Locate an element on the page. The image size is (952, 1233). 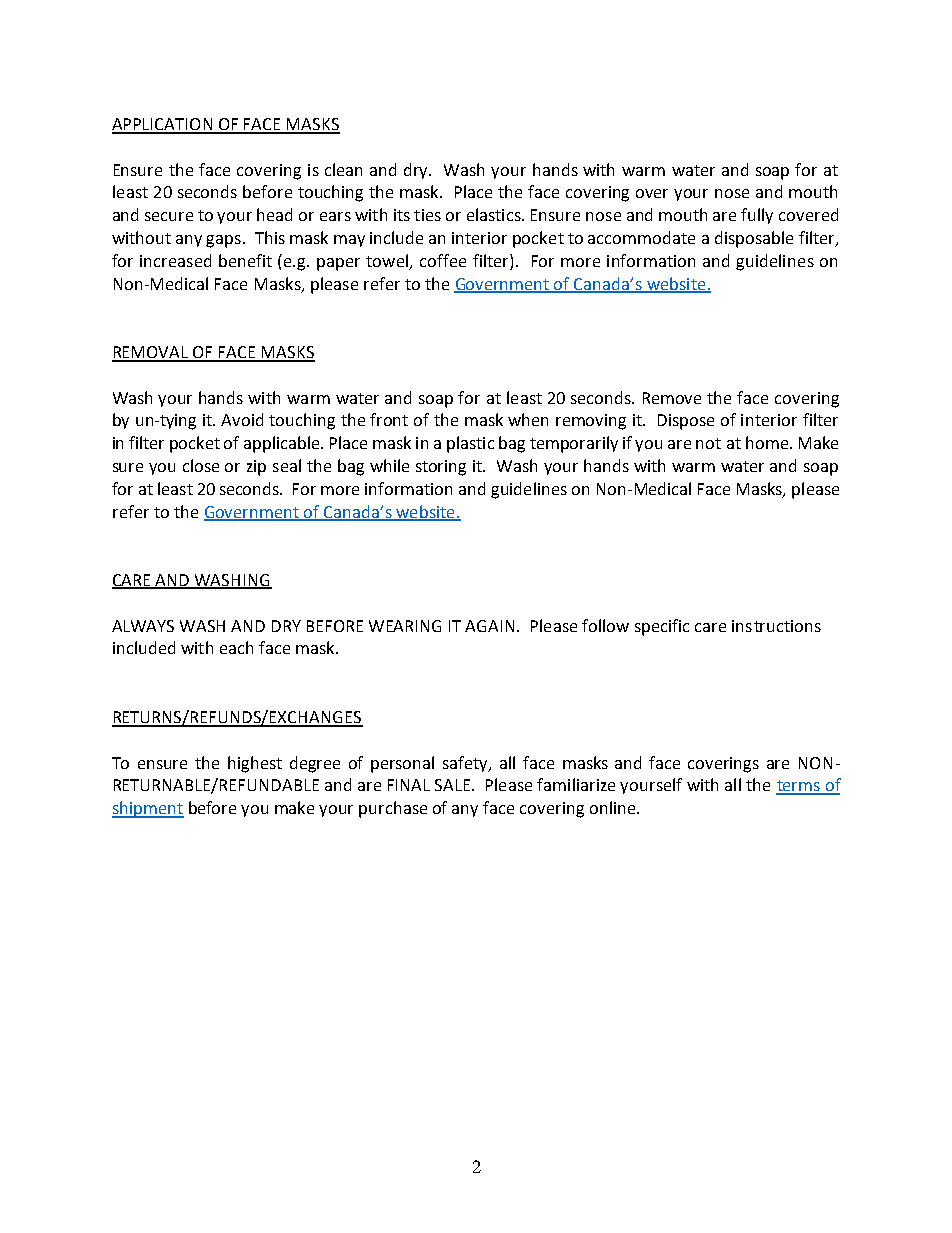
ALWAYS is located at coordinates (143, 626).
